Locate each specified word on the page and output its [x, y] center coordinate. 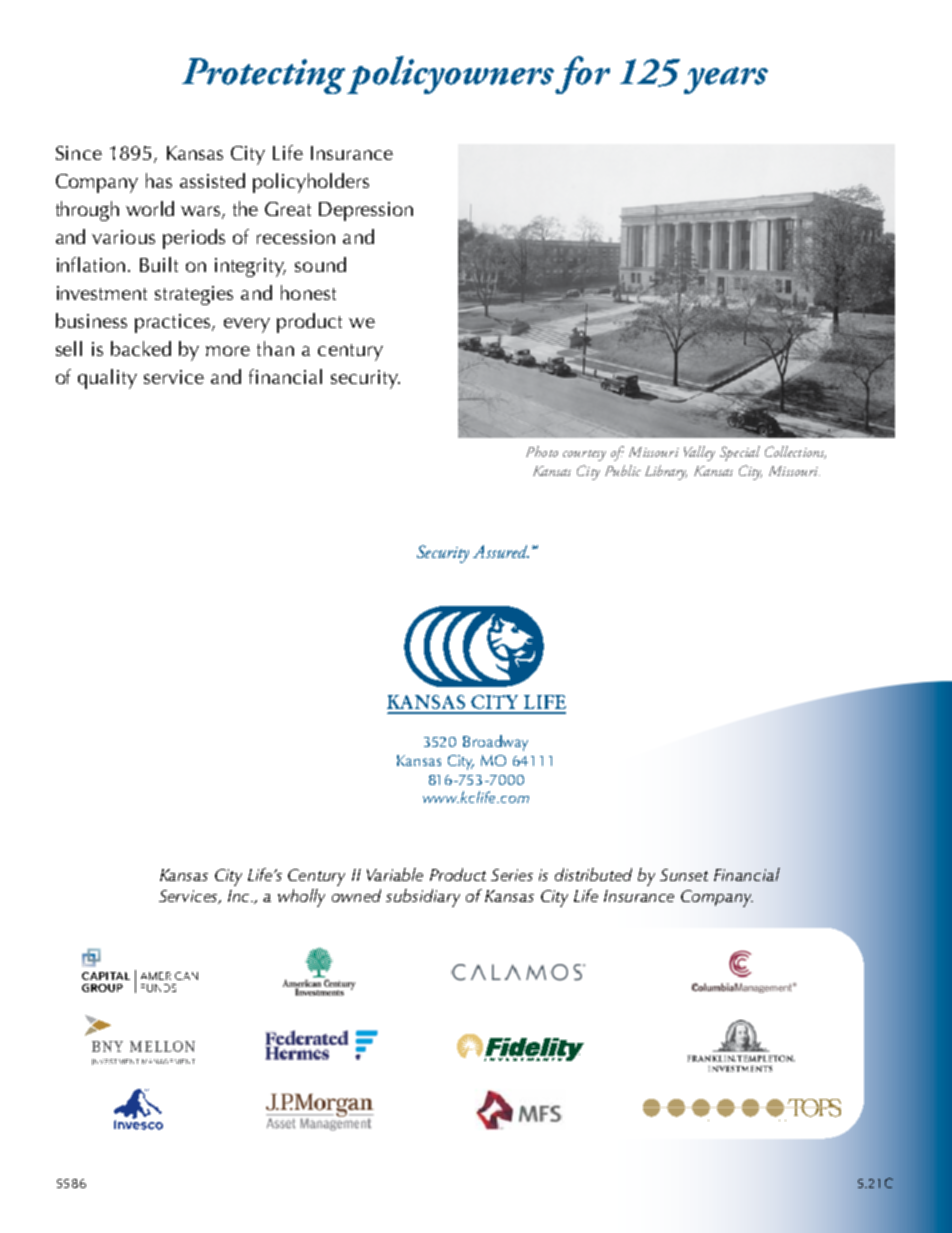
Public [623, 470]
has [159, 180]
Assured [501, 551]
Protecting [265, 76]
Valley [699, 453]
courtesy [584, 455]
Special [740, 453]
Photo [542, 451]
